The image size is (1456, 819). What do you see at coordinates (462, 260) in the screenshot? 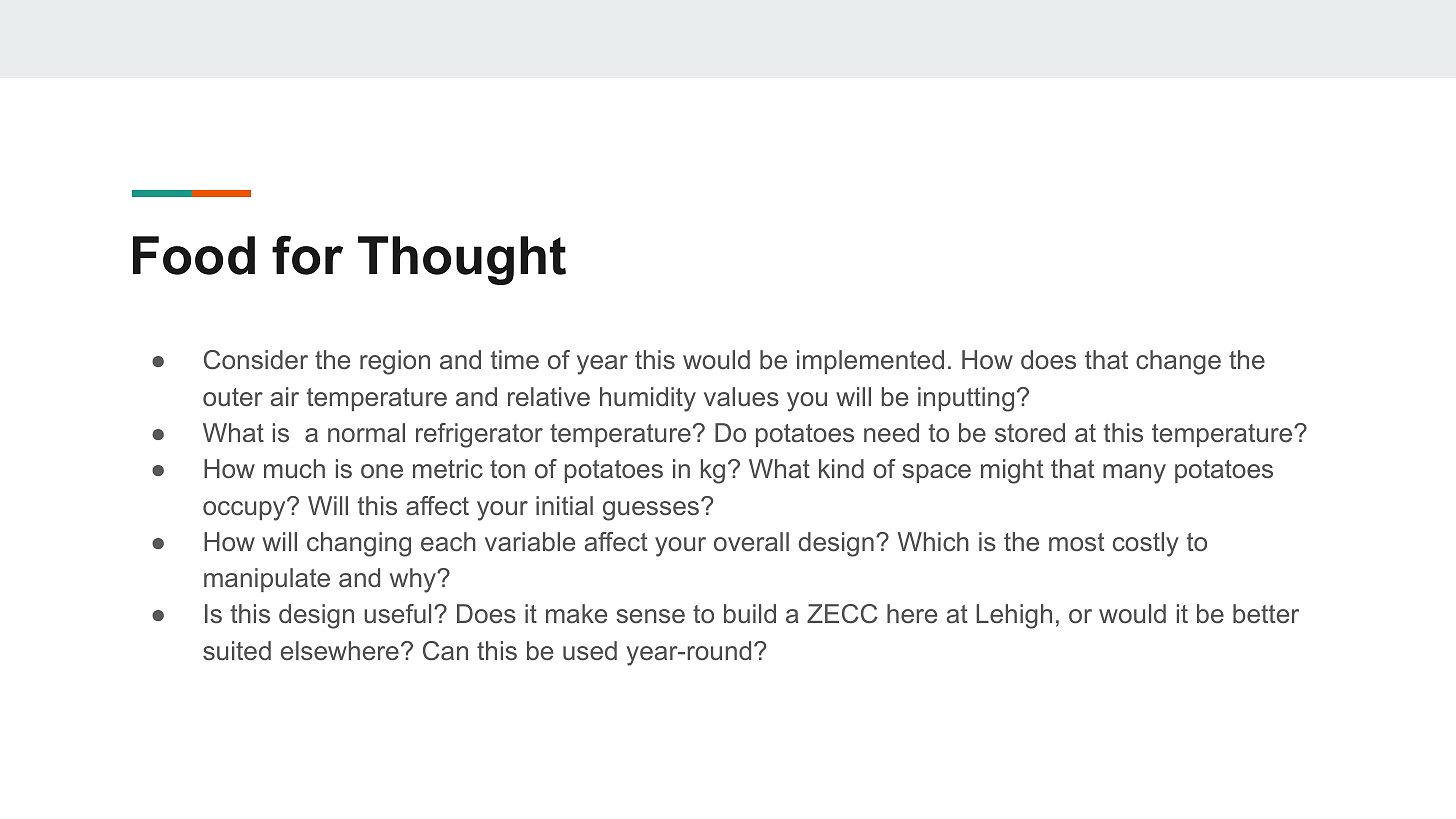
I see `Thought` at bounding box center [462, 260].
